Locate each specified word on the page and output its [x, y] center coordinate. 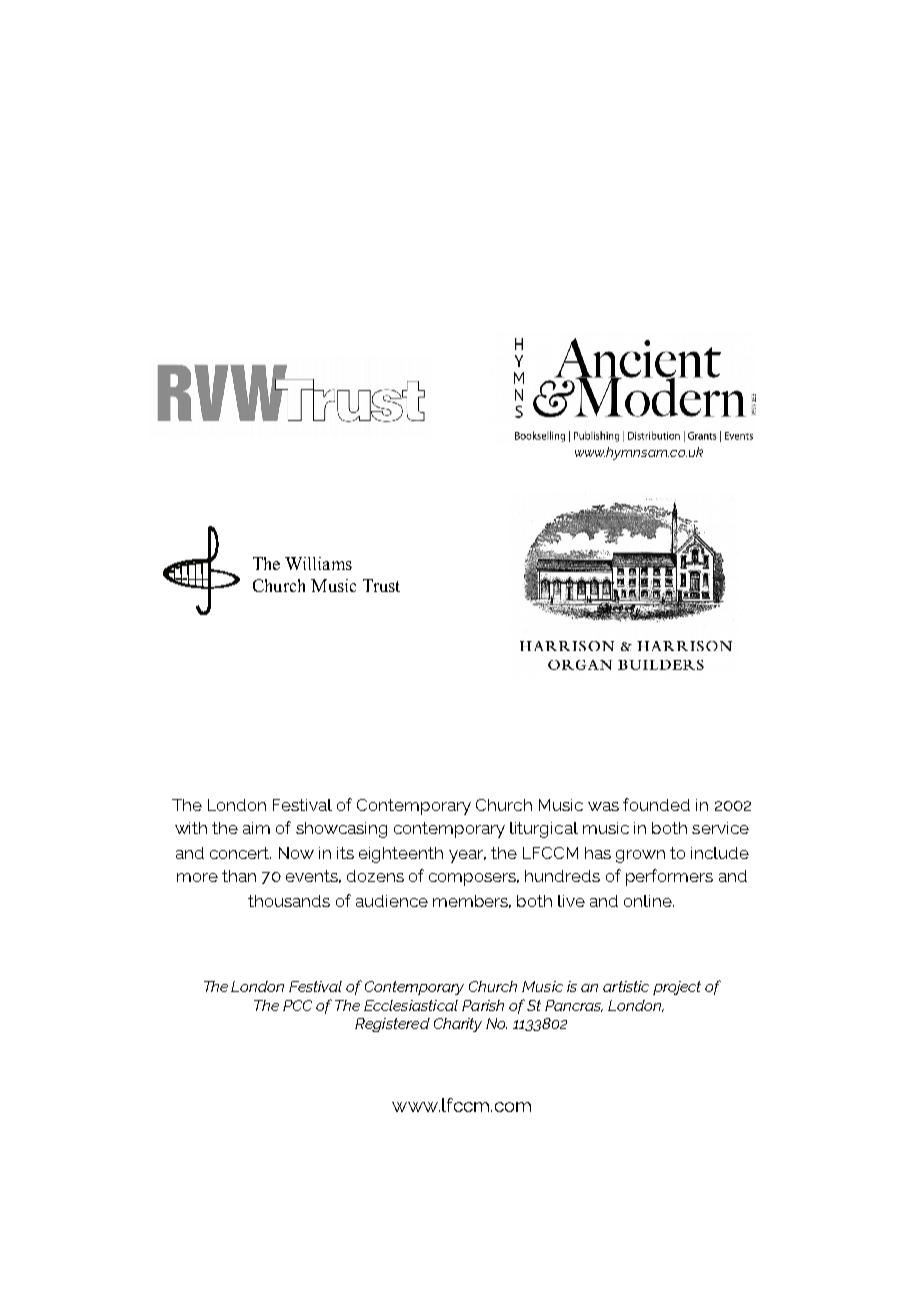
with [191, 828]
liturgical [544, 830]
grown [640, 856]
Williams [318, 563]
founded [656, 804]
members [472, 901]
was [603, 806]
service [720, 828]
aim [256, 828]
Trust [381, 585]
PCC [297, 1005]
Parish [483, 1005]
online [649, 901]
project [677, 988]
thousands [289, 901]
